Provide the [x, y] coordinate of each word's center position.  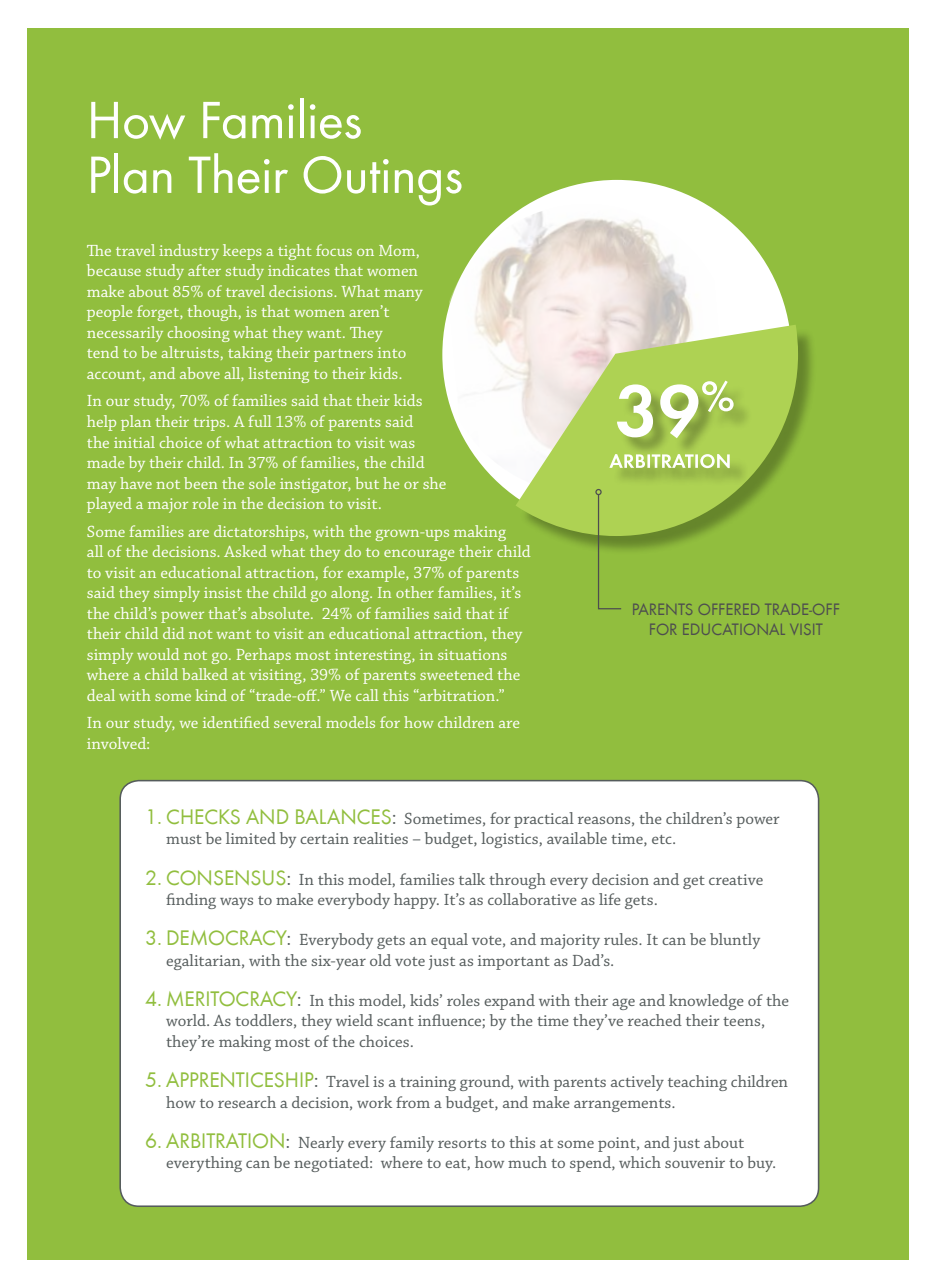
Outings [383, 181]
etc [663, 839]
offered [729, 609]
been [200, 483]
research [247, 1102]
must [184, 839]
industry [189, 252]
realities [380, 838]
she [434, 483]
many [403, 295]
